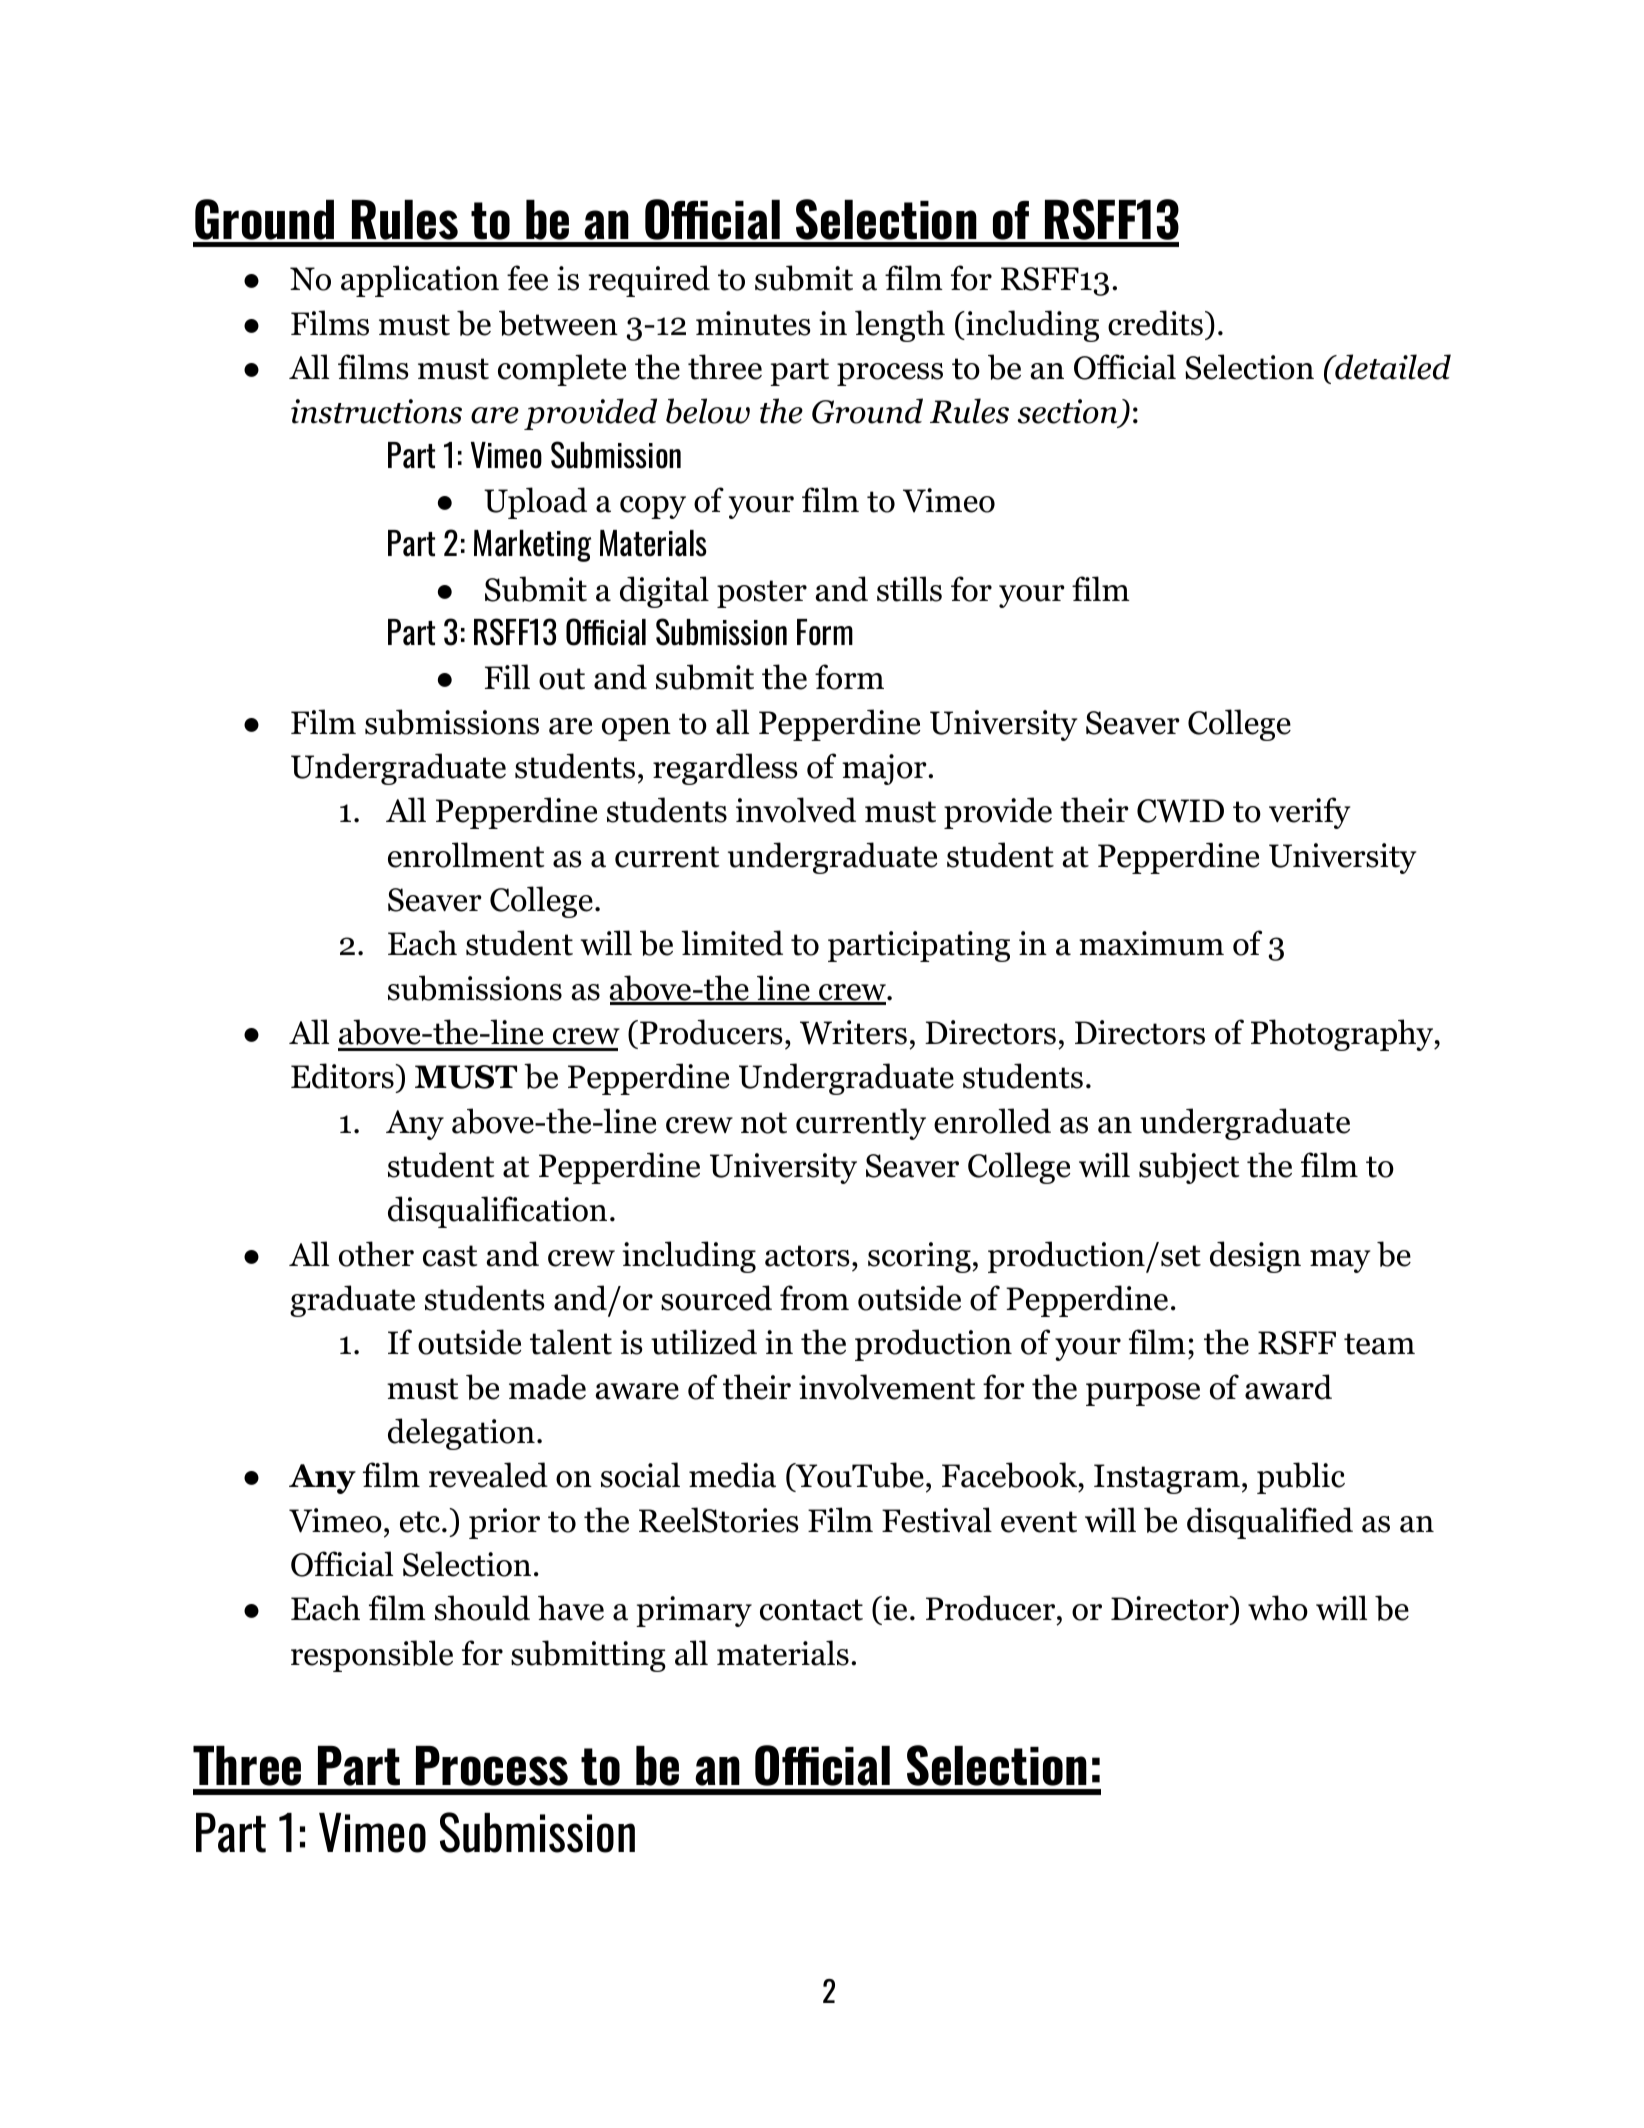 The height and width of the image is (2128, 1644). I want to click on application, so click(420, 281).
